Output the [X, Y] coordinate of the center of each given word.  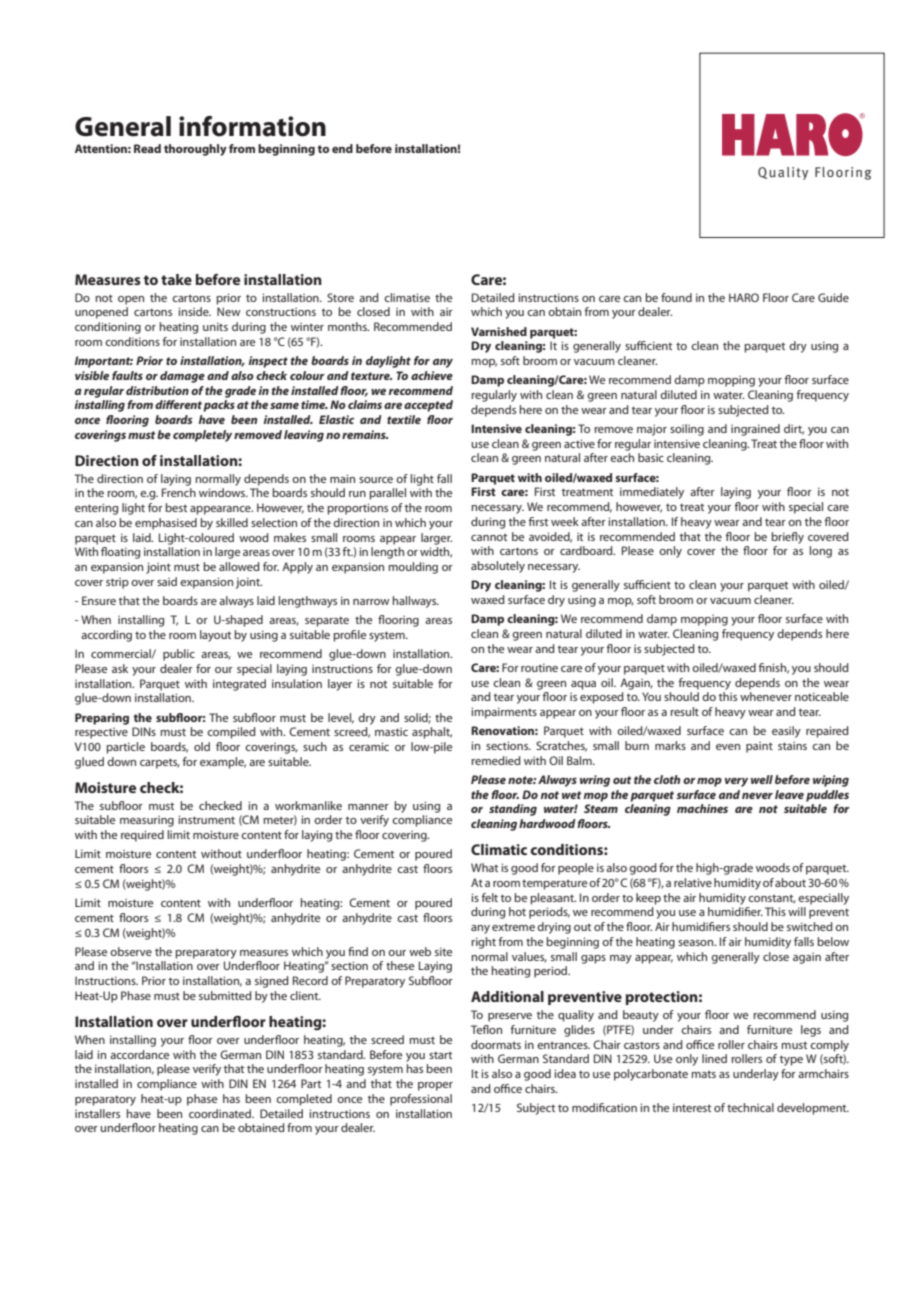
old [202, 746]
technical [750, 1107]
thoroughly [195, 150]
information [252, 126]
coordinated [221, 1113]
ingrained [755, 430]
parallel [387, 494]
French [179, 492]
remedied [496, 760]
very [736, 782]
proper [435, 1086]
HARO [744, 297]
